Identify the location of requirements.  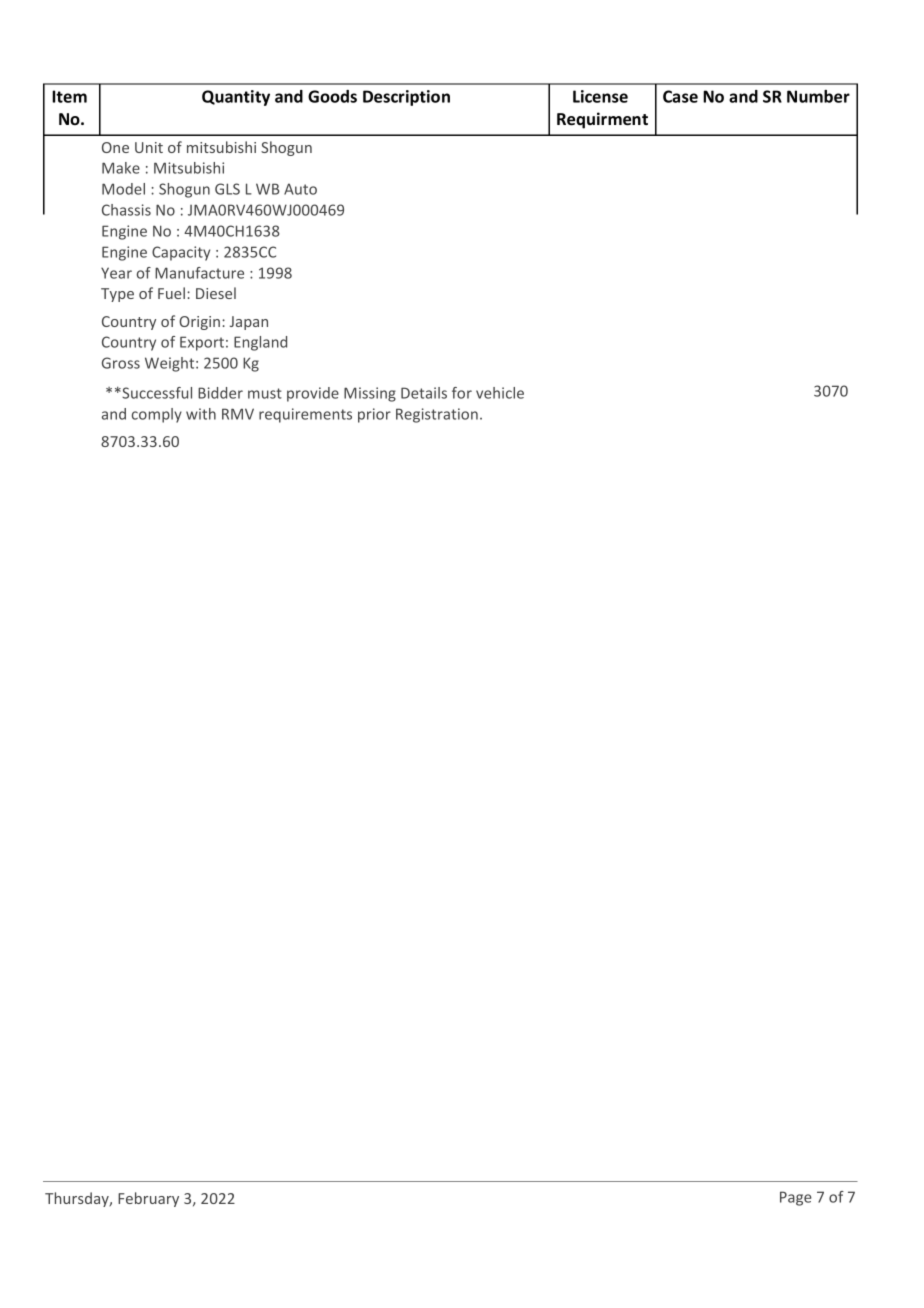
(305, 415).
